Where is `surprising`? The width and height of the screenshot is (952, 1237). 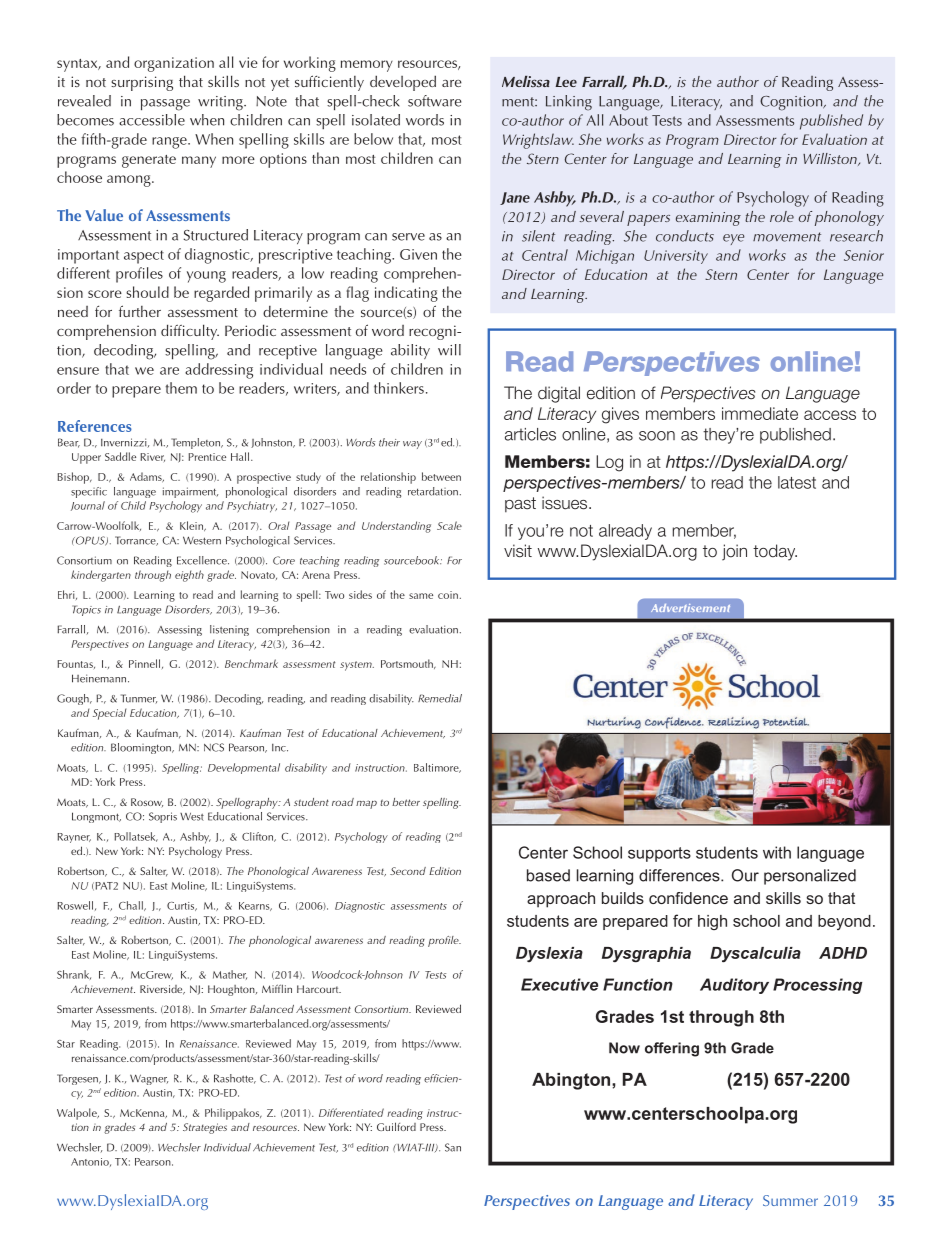 surprising is located at coordinates (142, 83).
